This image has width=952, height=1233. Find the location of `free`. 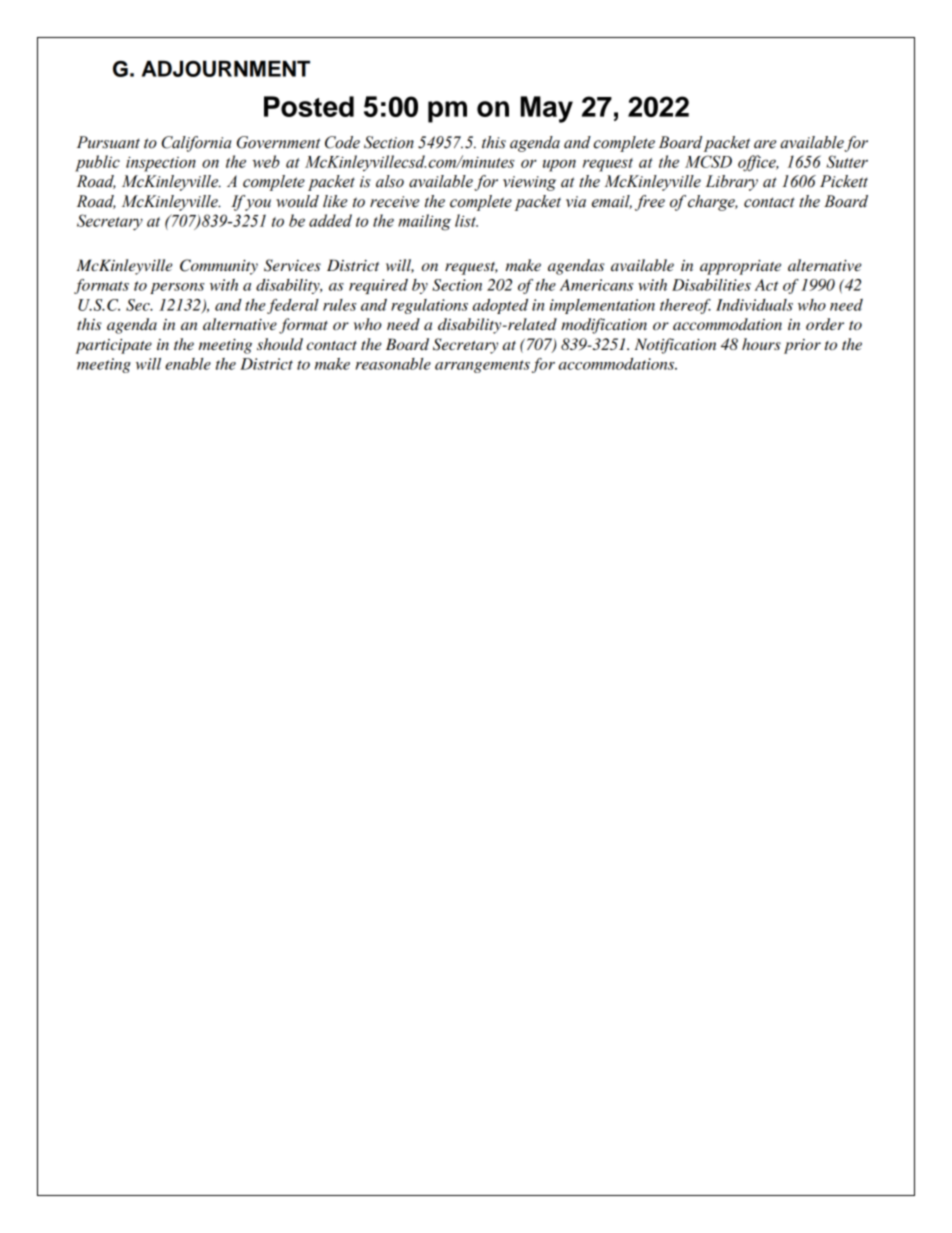

free is located at coordinates (650, 203).
